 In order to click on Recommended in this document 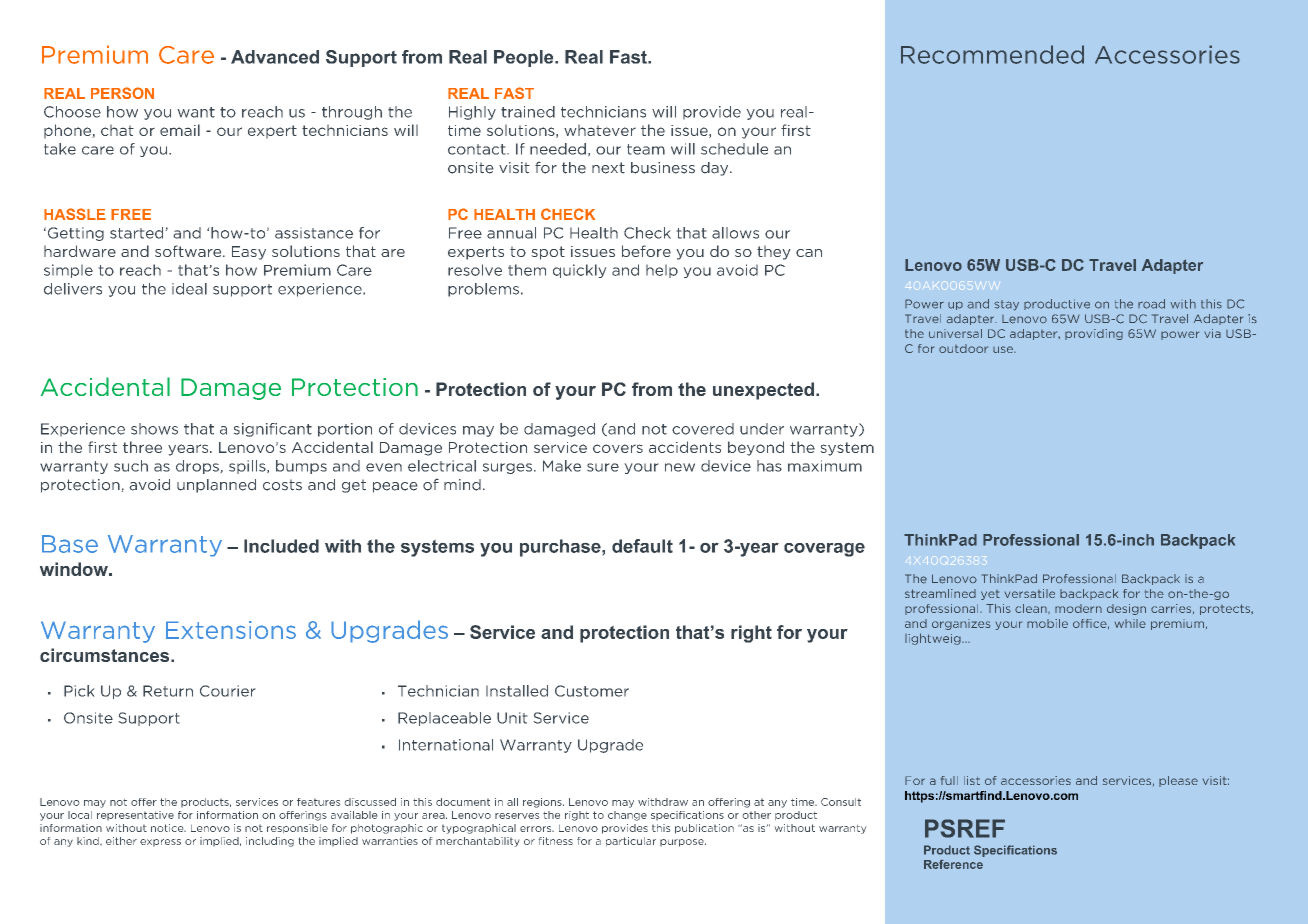, I will do `click(992, 54)`.
